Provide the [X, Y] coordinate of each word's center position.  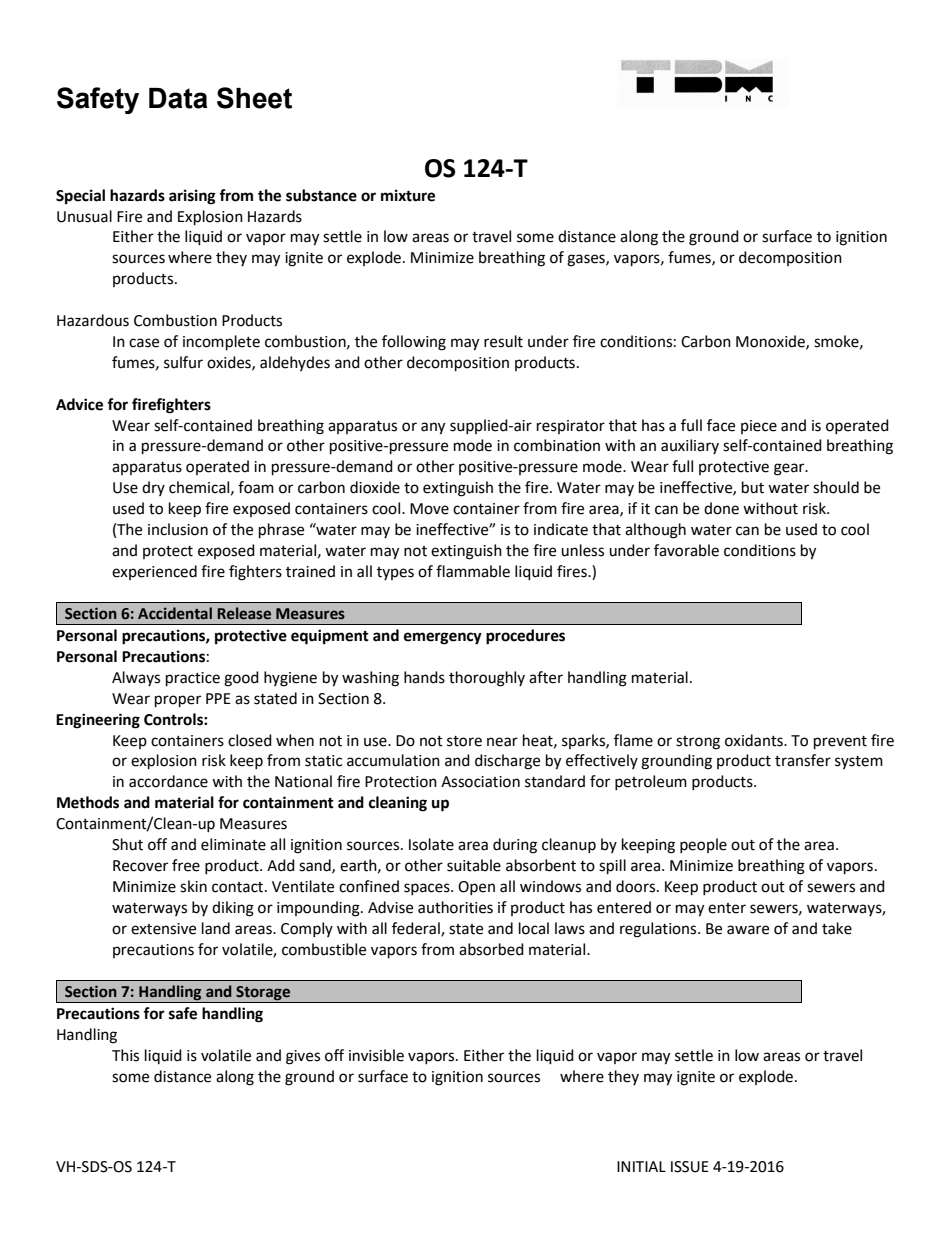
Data [178, 98]
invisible [376, 1055]
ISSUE [690, 1167]
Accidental [175, 613]
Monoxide [771, 342]
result [503, 341]
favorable [686, 550]
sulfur [183, 362]
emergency [443, 638]
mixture [408, 195]
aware [748, 930]
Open [476, 888]
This [125, 1055]
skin [193, 886]
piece [759, 427]
